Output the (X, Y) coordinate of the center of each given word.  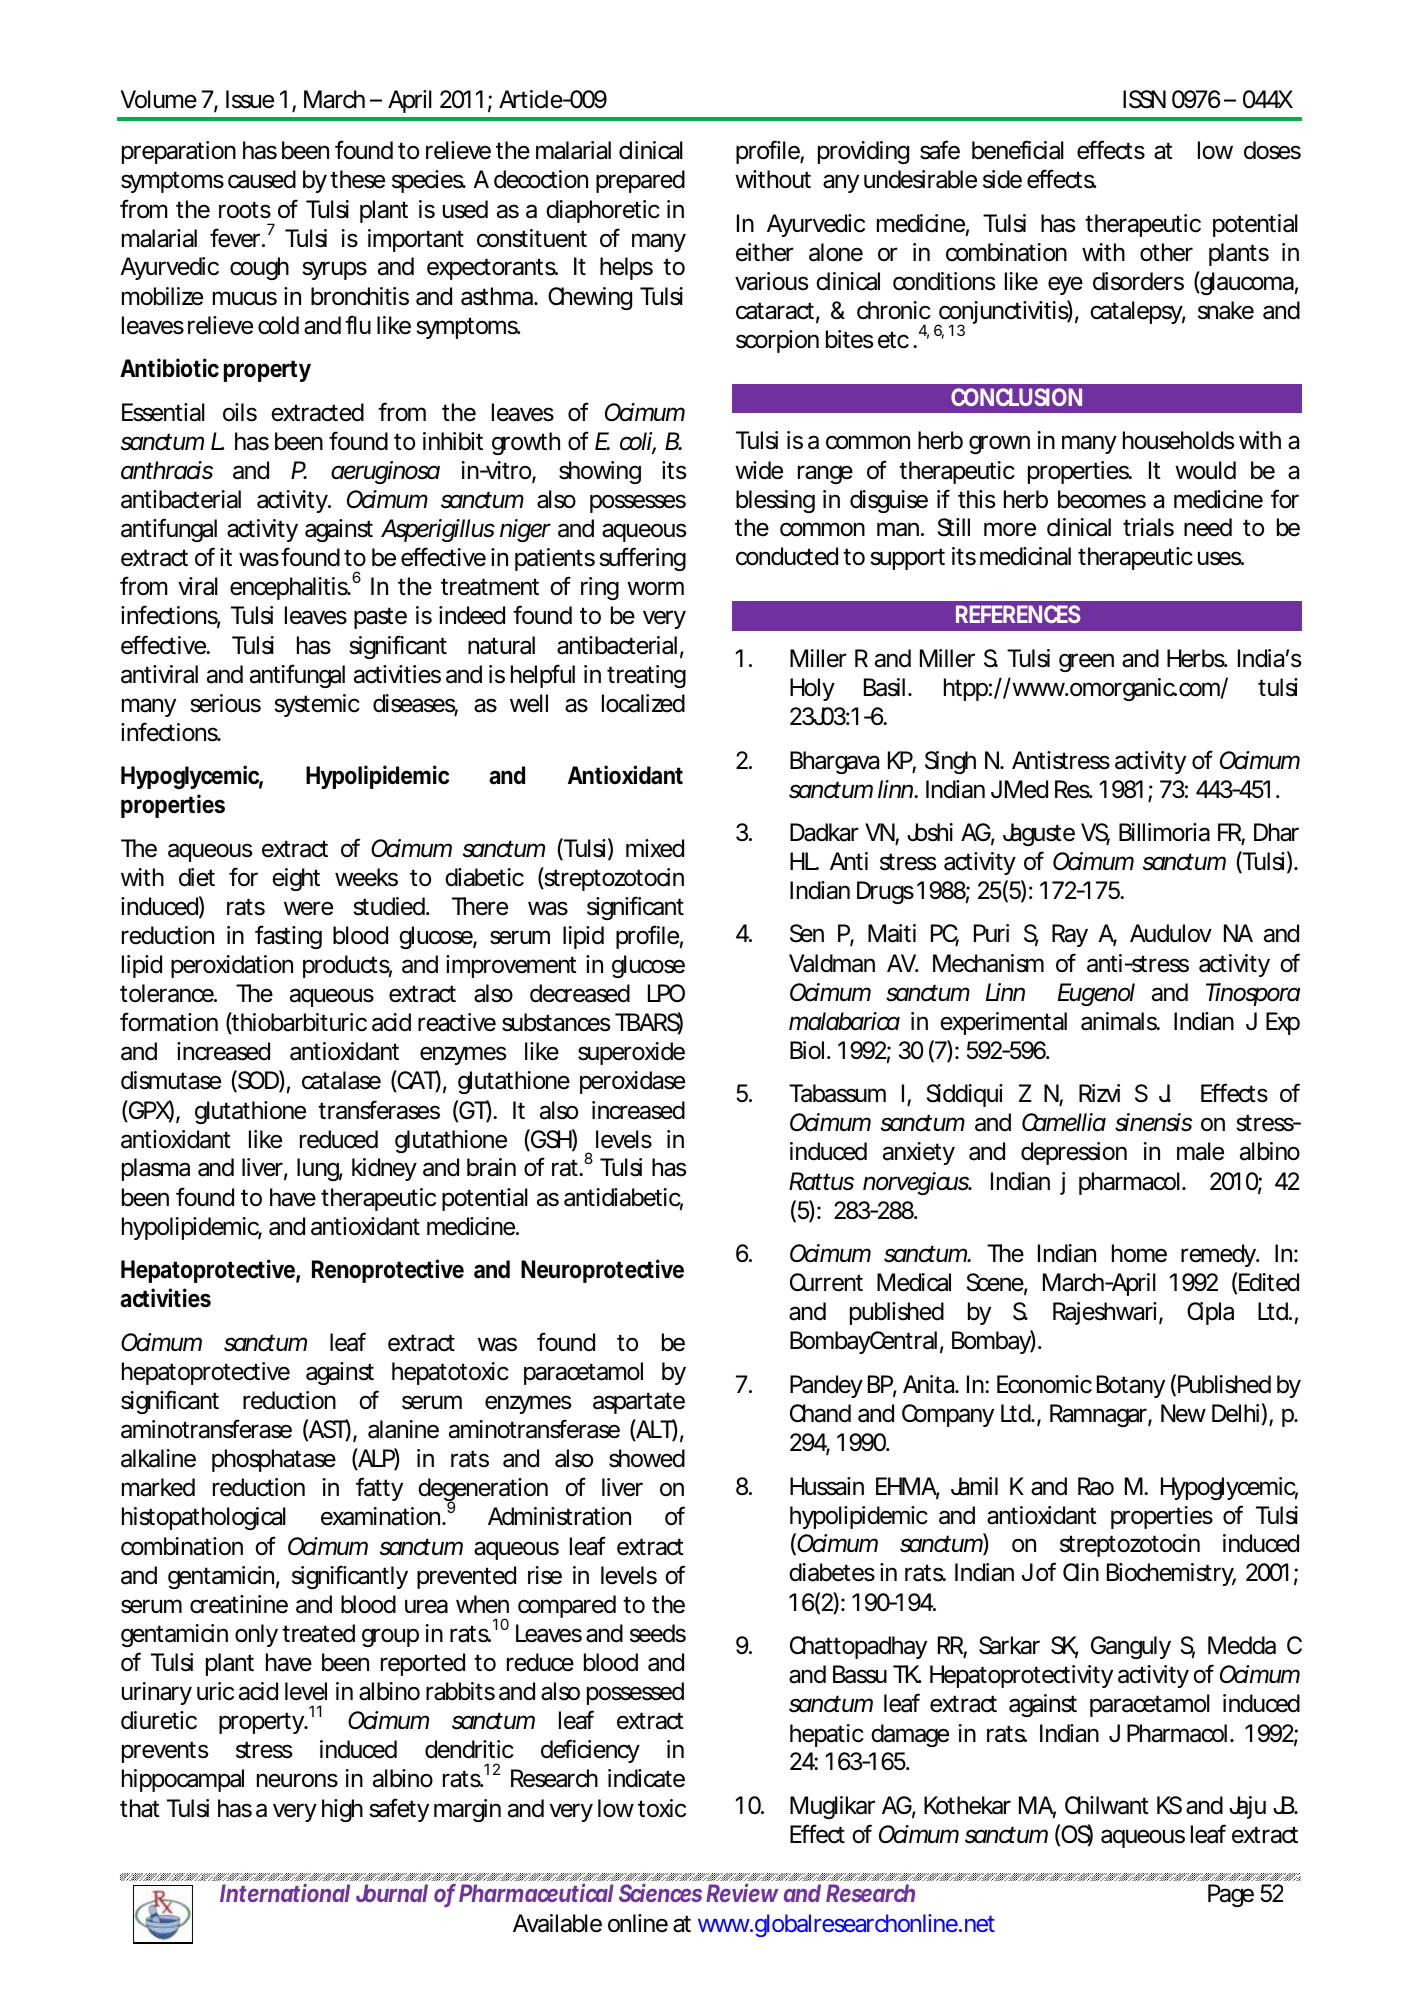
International (285, 1892)
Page (1231, 1895)
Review (742, 1892)
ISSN (1144, 99)
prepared (640, 181)
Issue (250, 99)
